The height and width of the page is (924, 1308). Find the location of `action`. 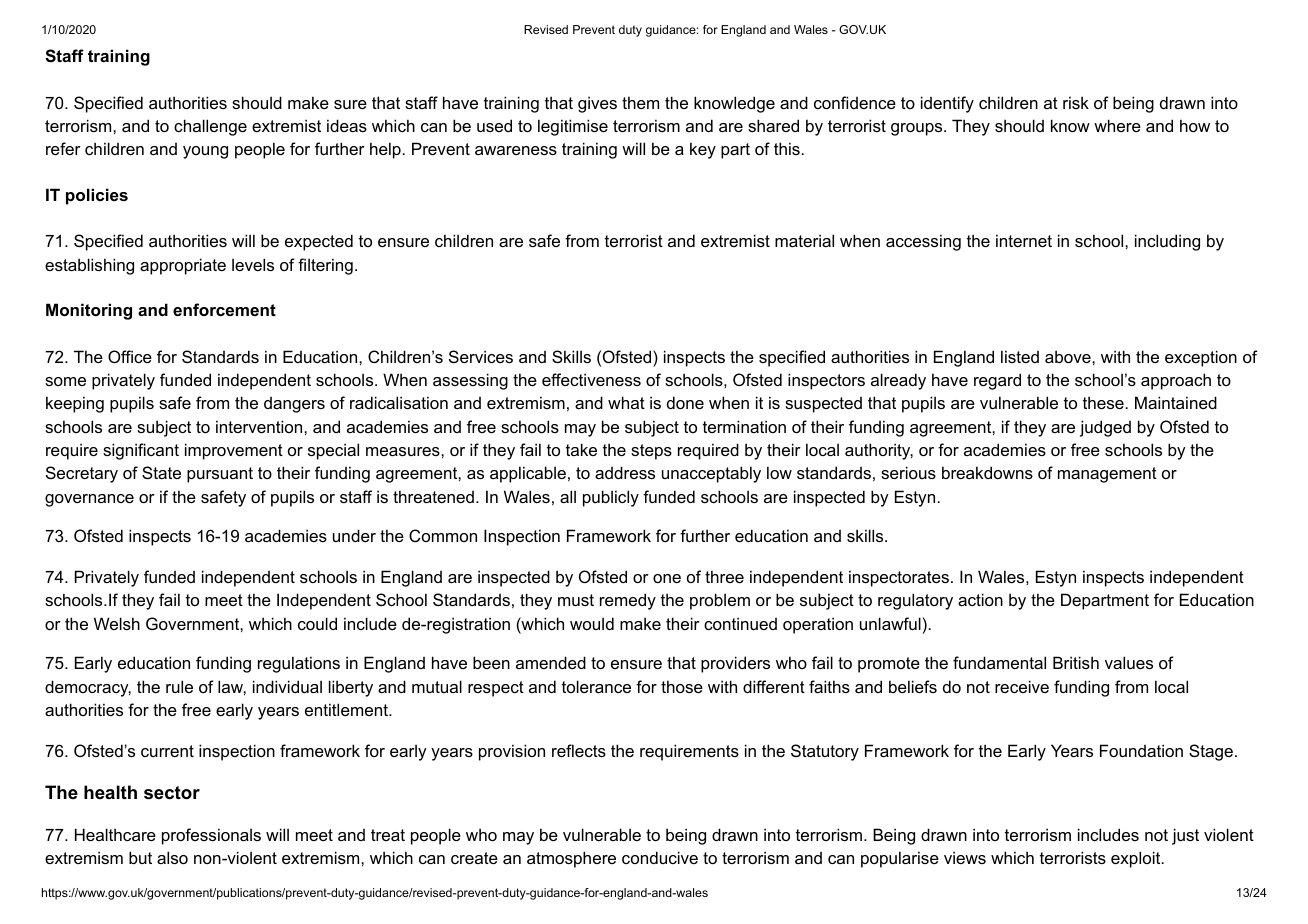

action is located at coordinates (980, 599).
